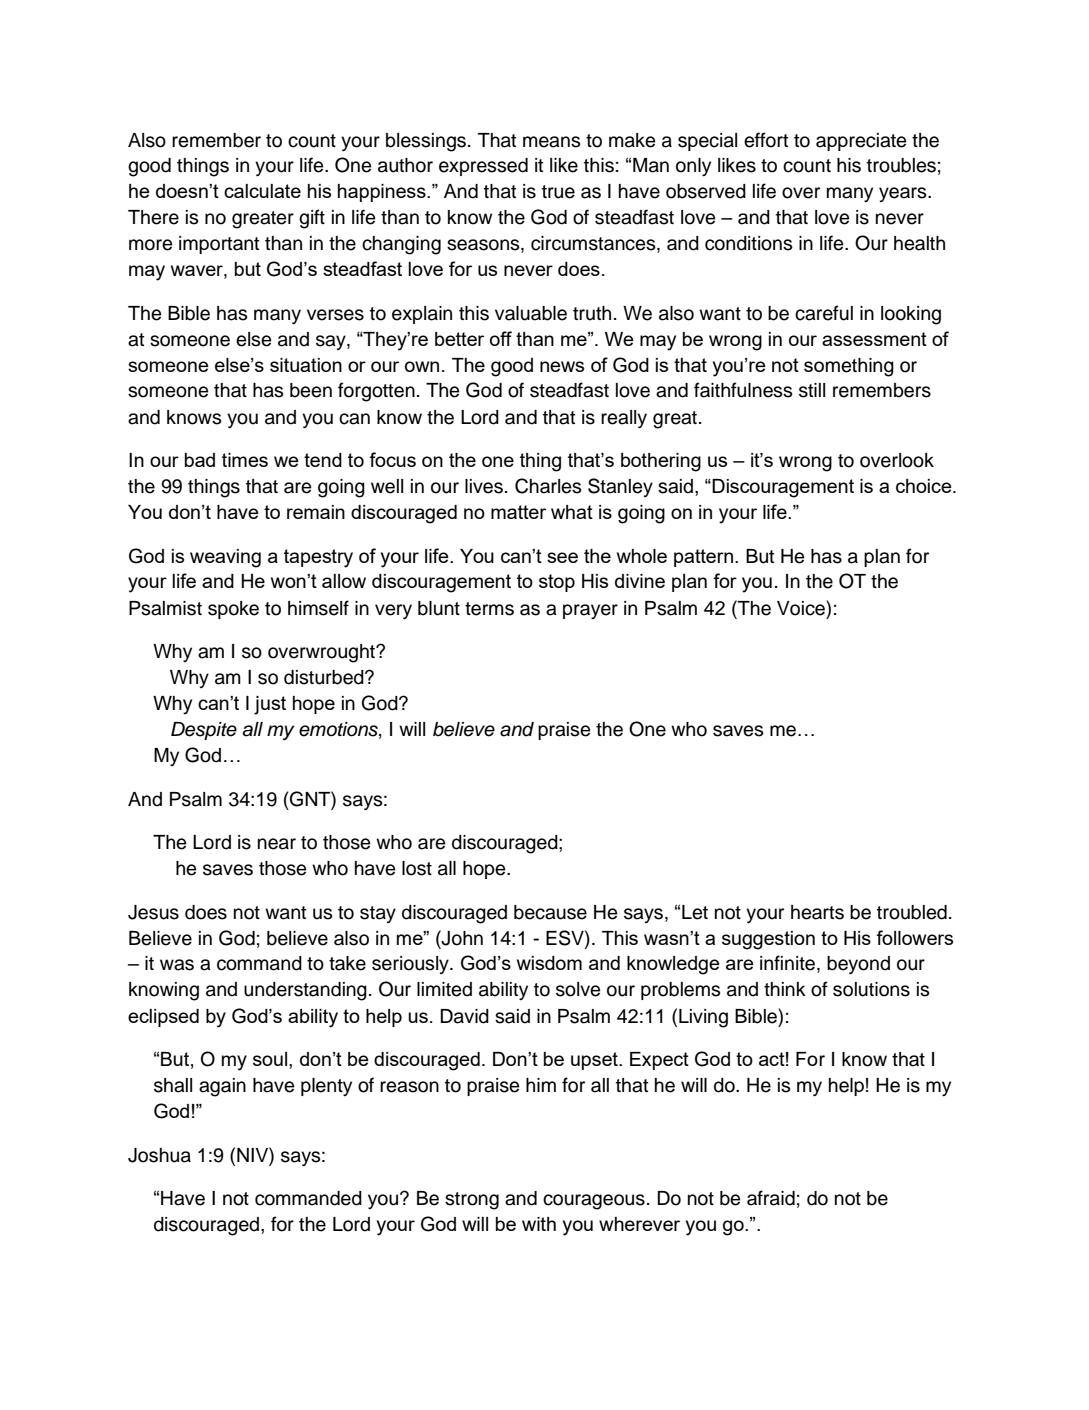 The height and width of the document is (1410, 1089). What do you see at coordinates (861, 142) in the document?
I see `appreciate` at bounding box center [861, 142].
